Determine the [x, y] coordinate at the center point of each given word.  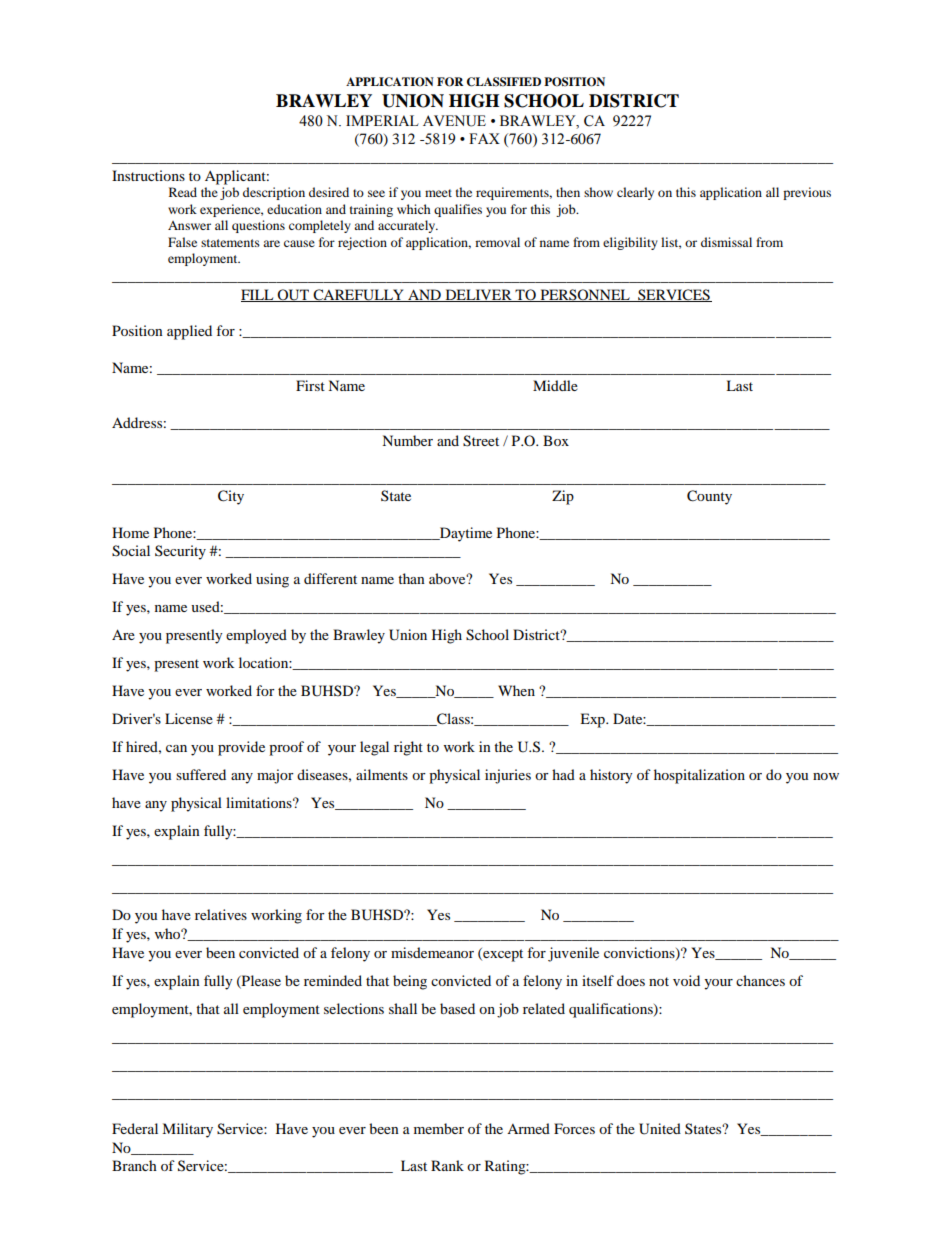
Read [183, 192]
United [660, 1129]
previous [807, 193]
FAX [484, 138]
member [439, 1128]
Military [187, 1130]
